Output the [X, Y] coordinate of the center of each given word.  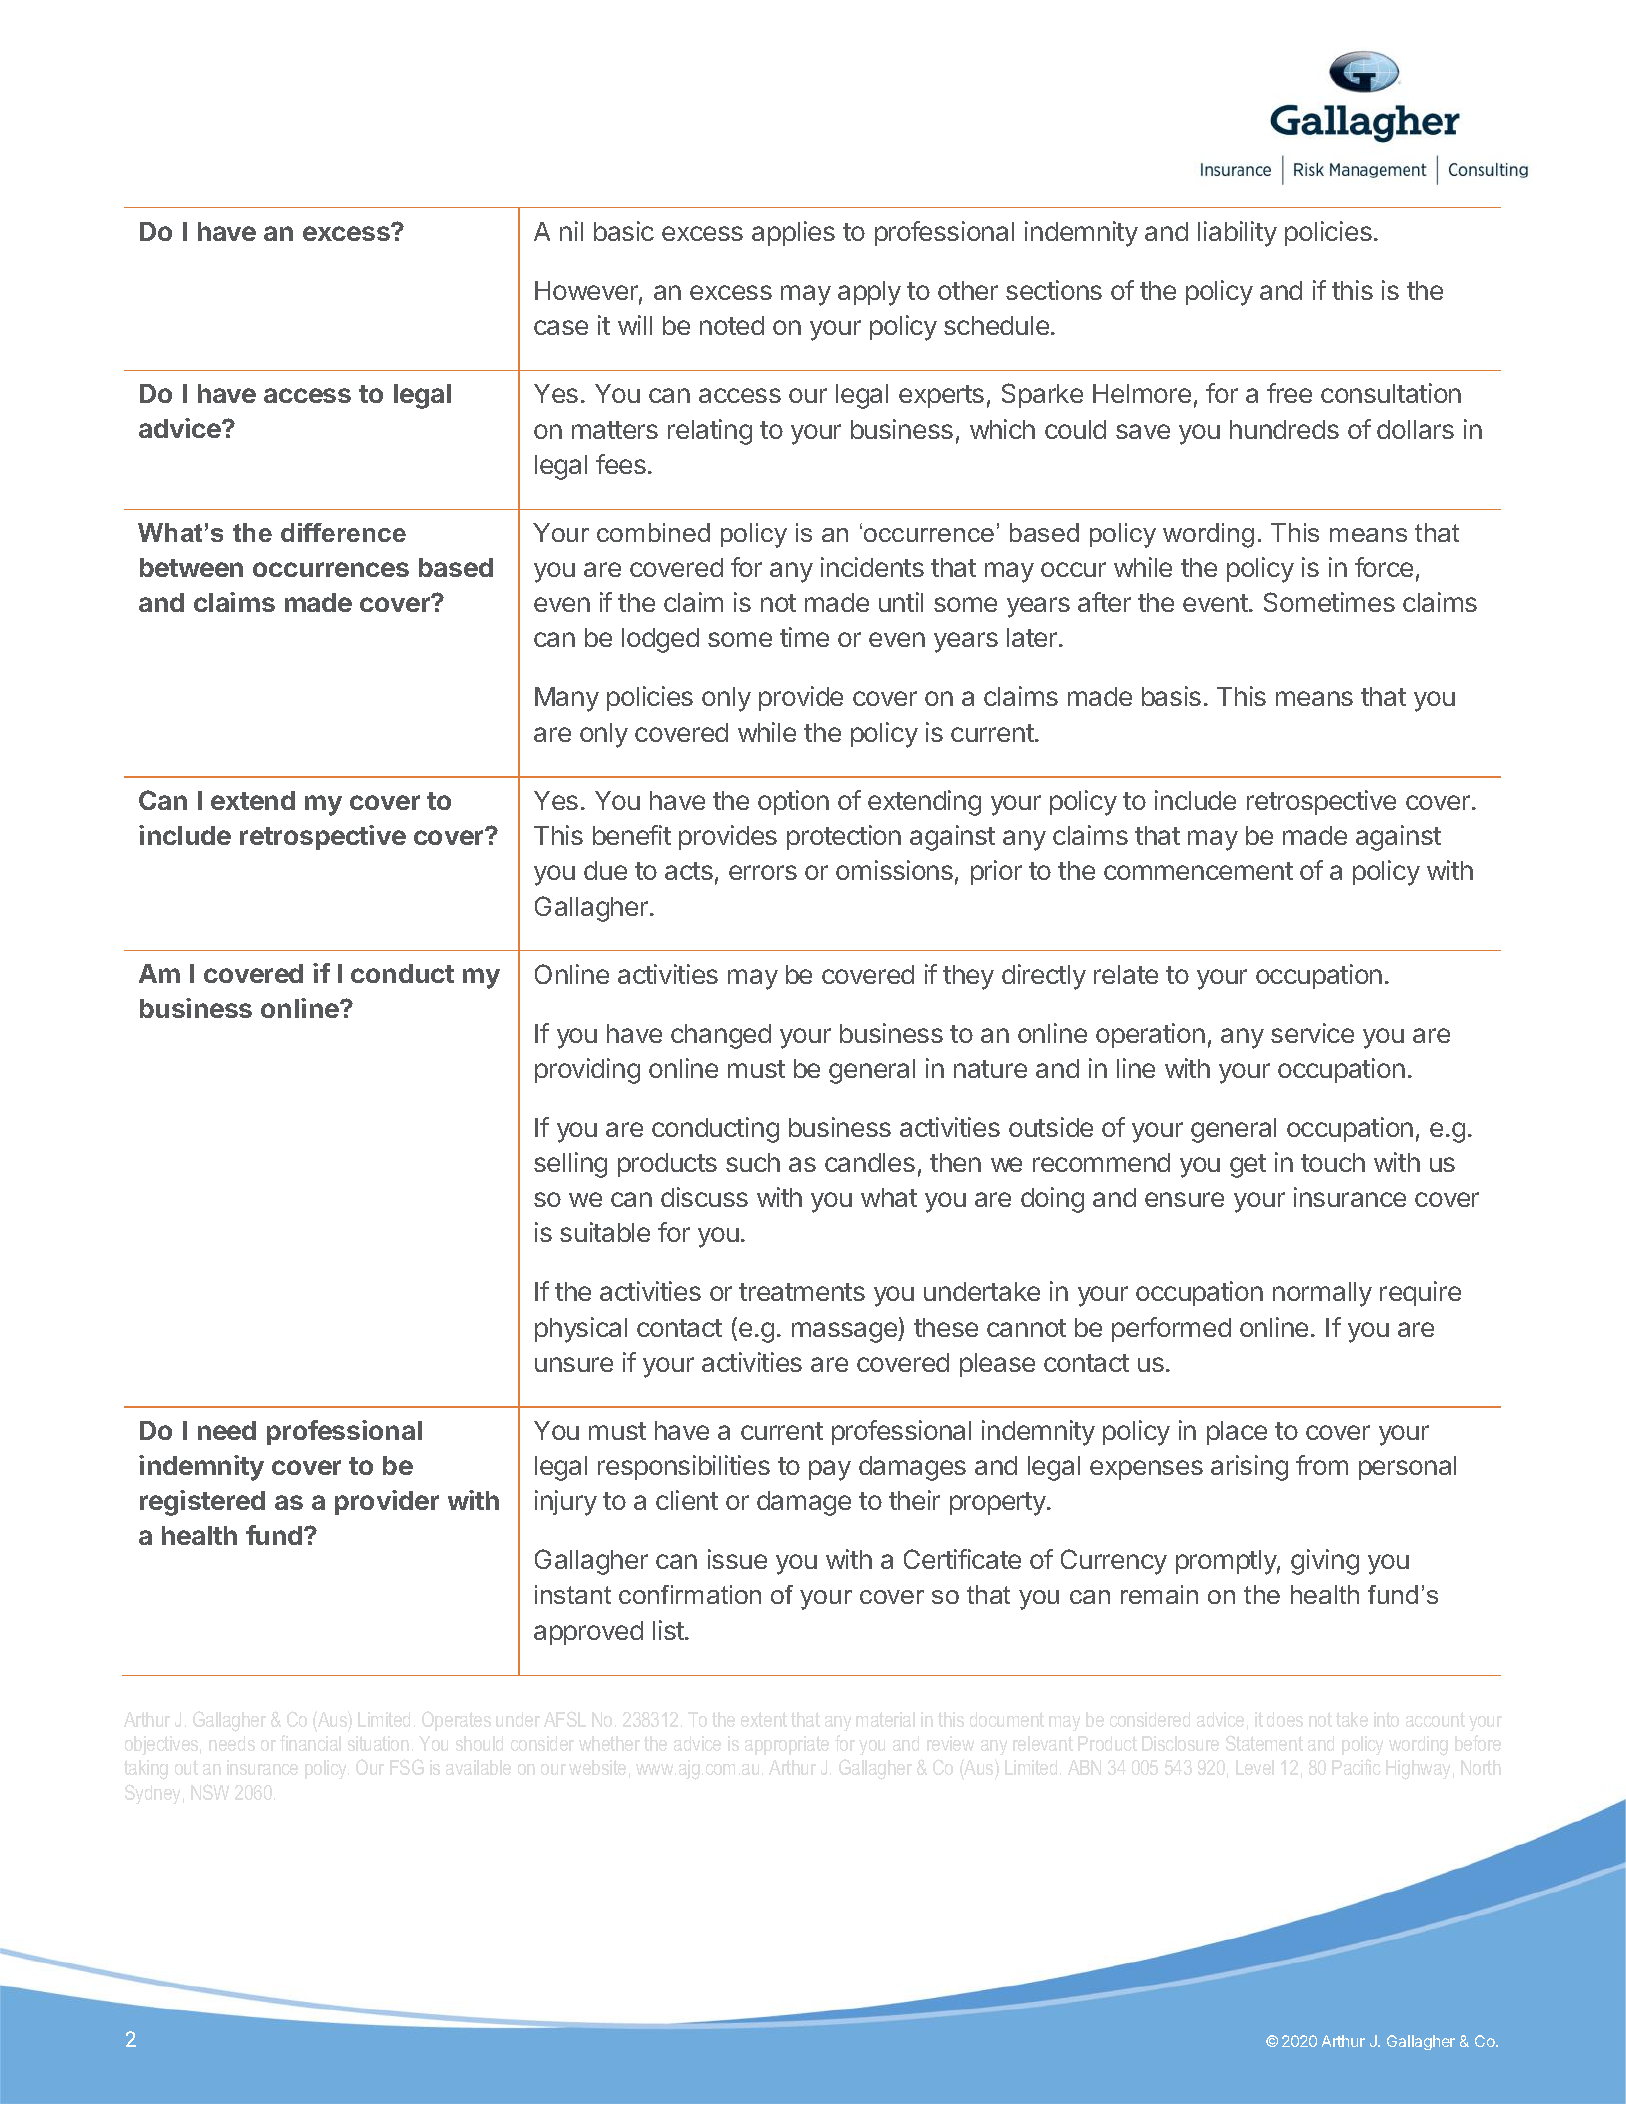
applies [793, 233]
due [605, 870]
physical [581, 1330]
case [561, 327]
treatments [802, 1292]
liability [1237, 234]
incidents [872, 567]
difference [343, 532]
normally [1322, 1294]
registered [202, 1503]
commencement [1198, 871]
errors [763, 872]
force [1384, 567]
